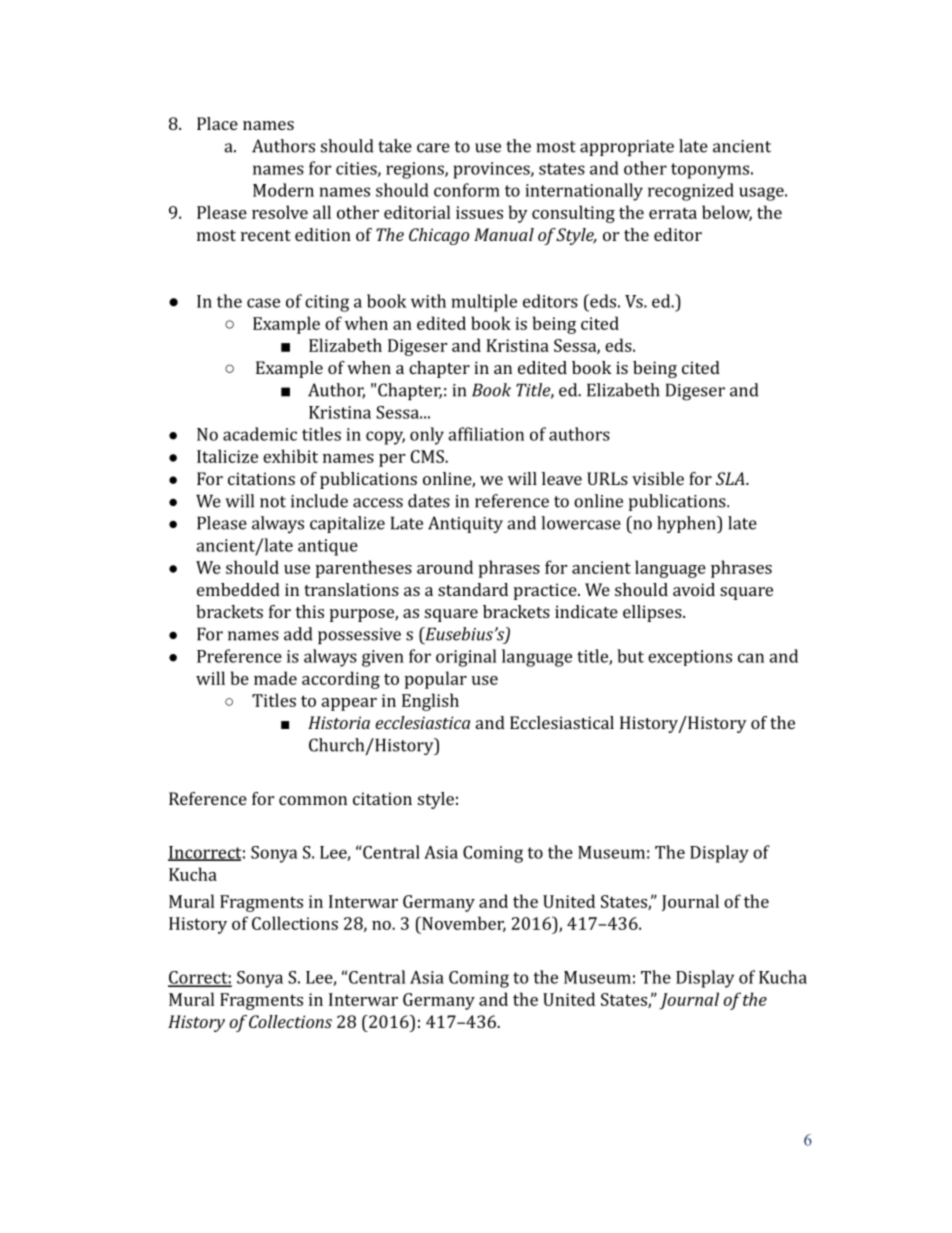 This document has height=1233, width=952. What do you see at coordinates (433, 148) in the document?
I see `care` at bounding box center [433, 148].
